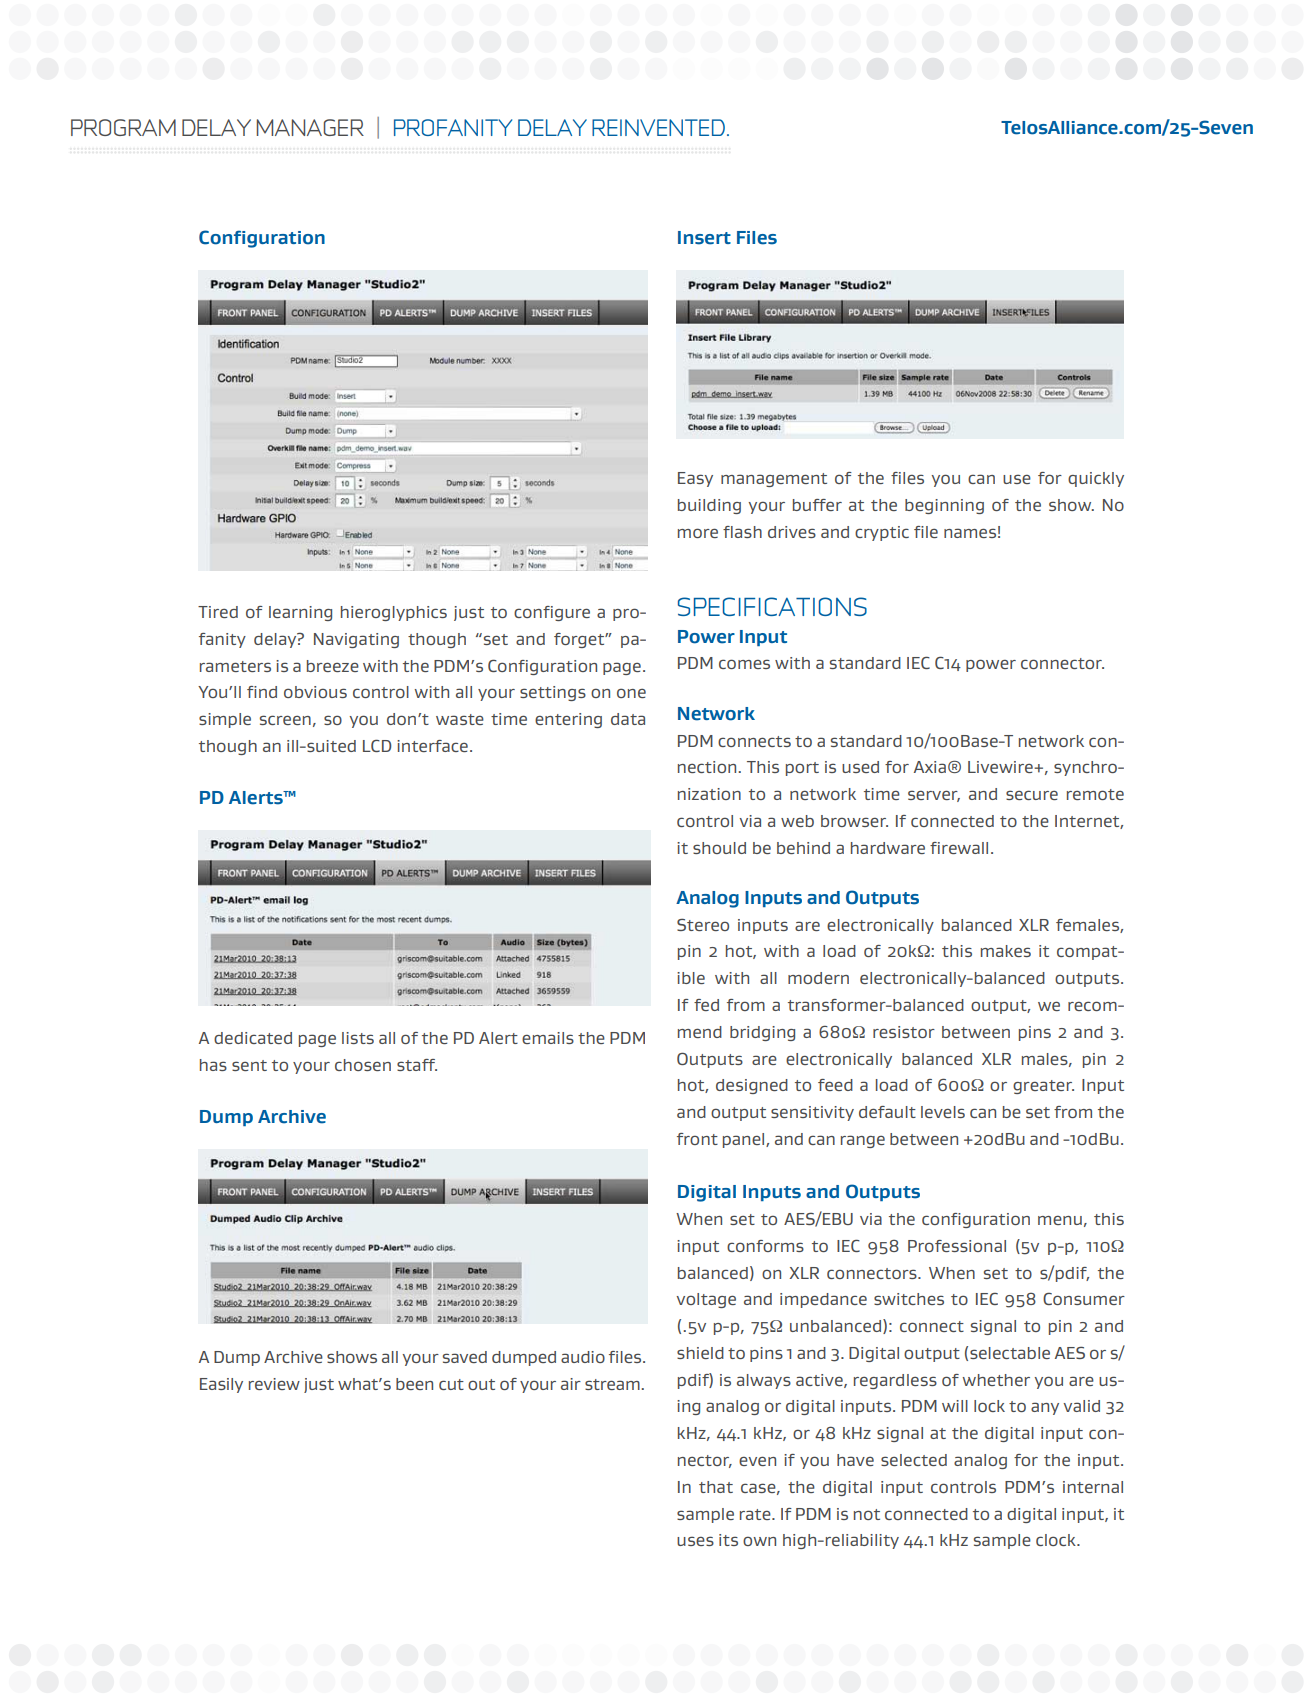 This image has width=1310, height=1696. I want to click on uses, so click(695, 1541).
